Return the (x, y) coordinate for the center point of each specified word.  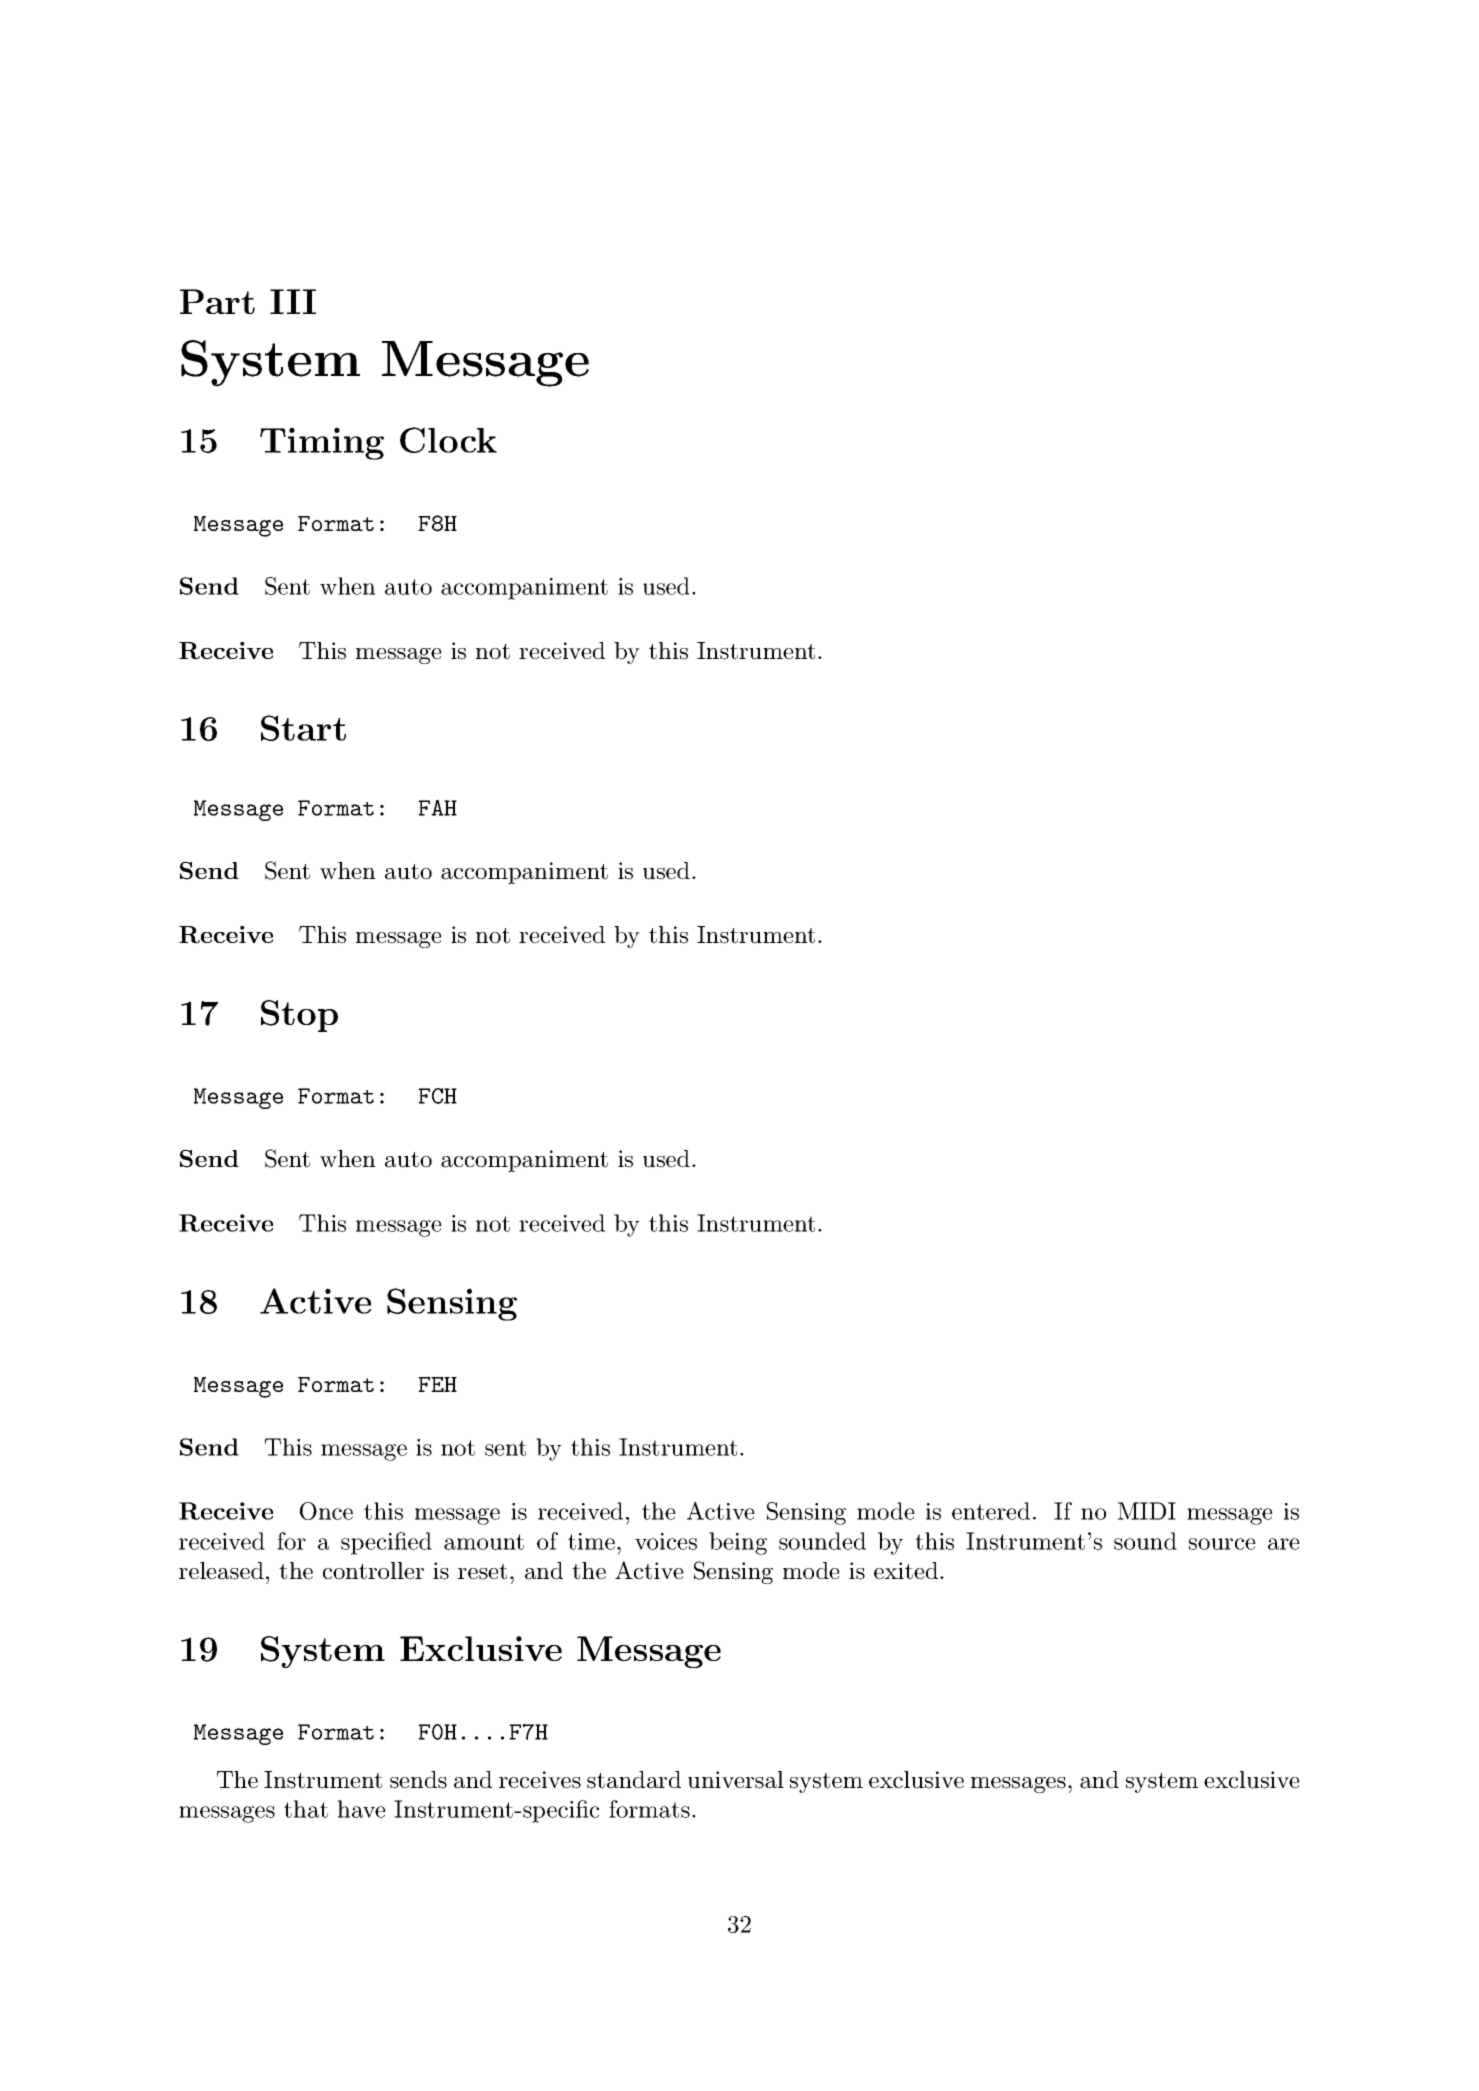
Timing (322, 443)
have (362, 1809)
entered (991, 1511)
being (738, 1543)
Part (217, 301)
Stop (299, 1016)
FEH (437, 1384)
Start (303, 728)
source (1222, 1544)
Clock (448, 440)
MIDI (1147, 1511)
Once (326, 1511)
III (293, 301)
